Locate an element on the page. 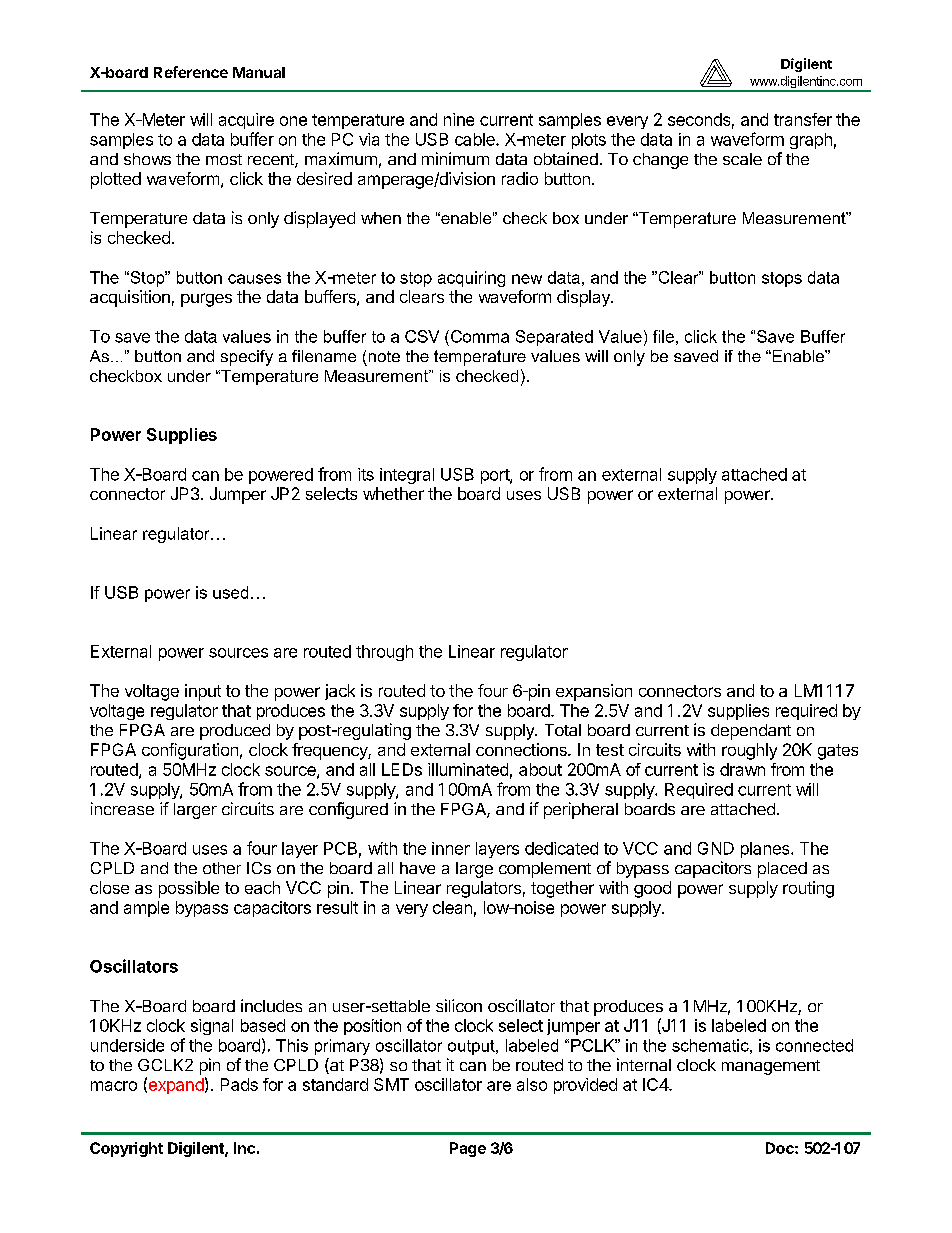 The image size is (952, 1233). port is located at coordinates (496, 476).
